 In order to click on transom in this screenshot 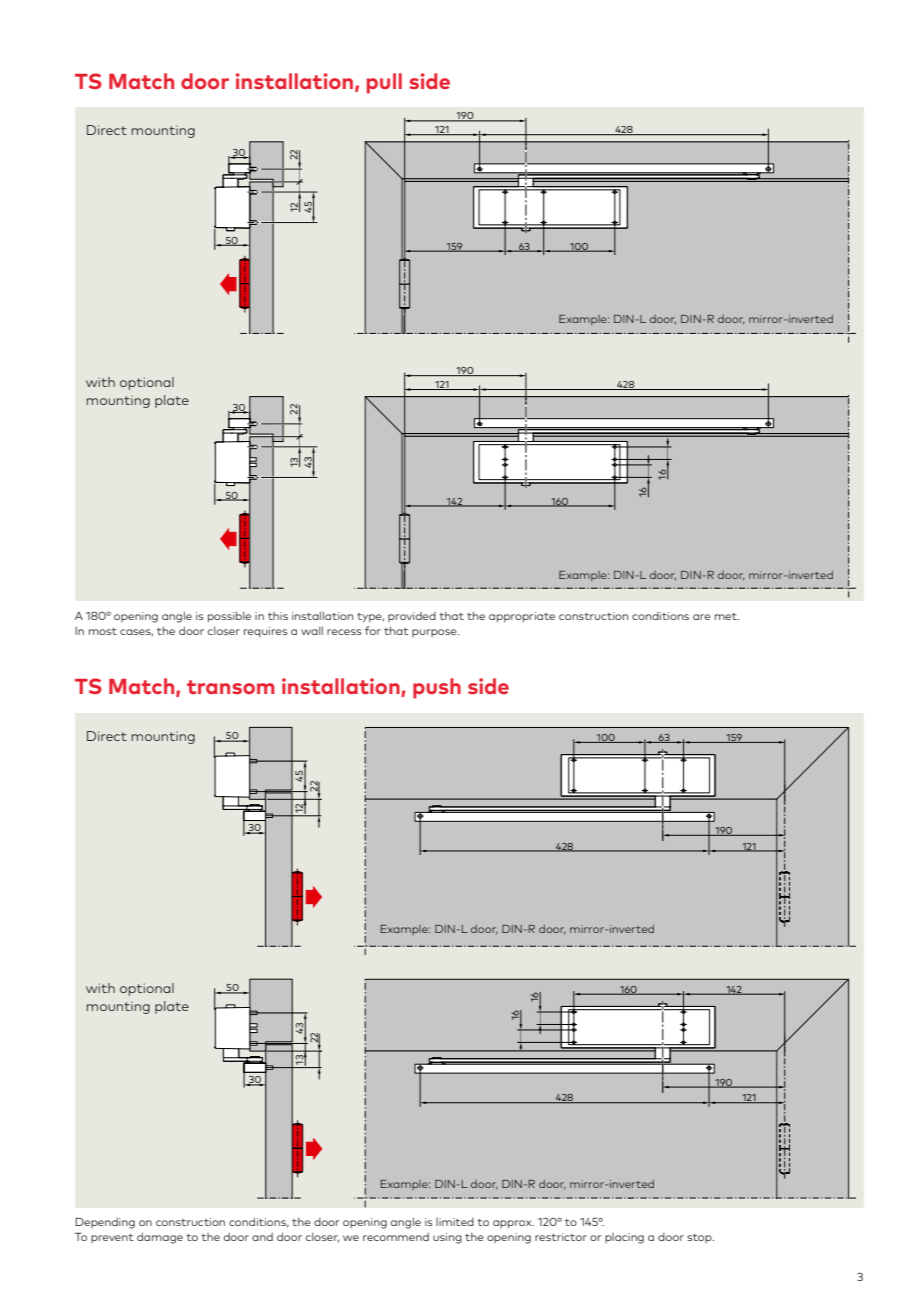, I will do `click(230, 687)`.
